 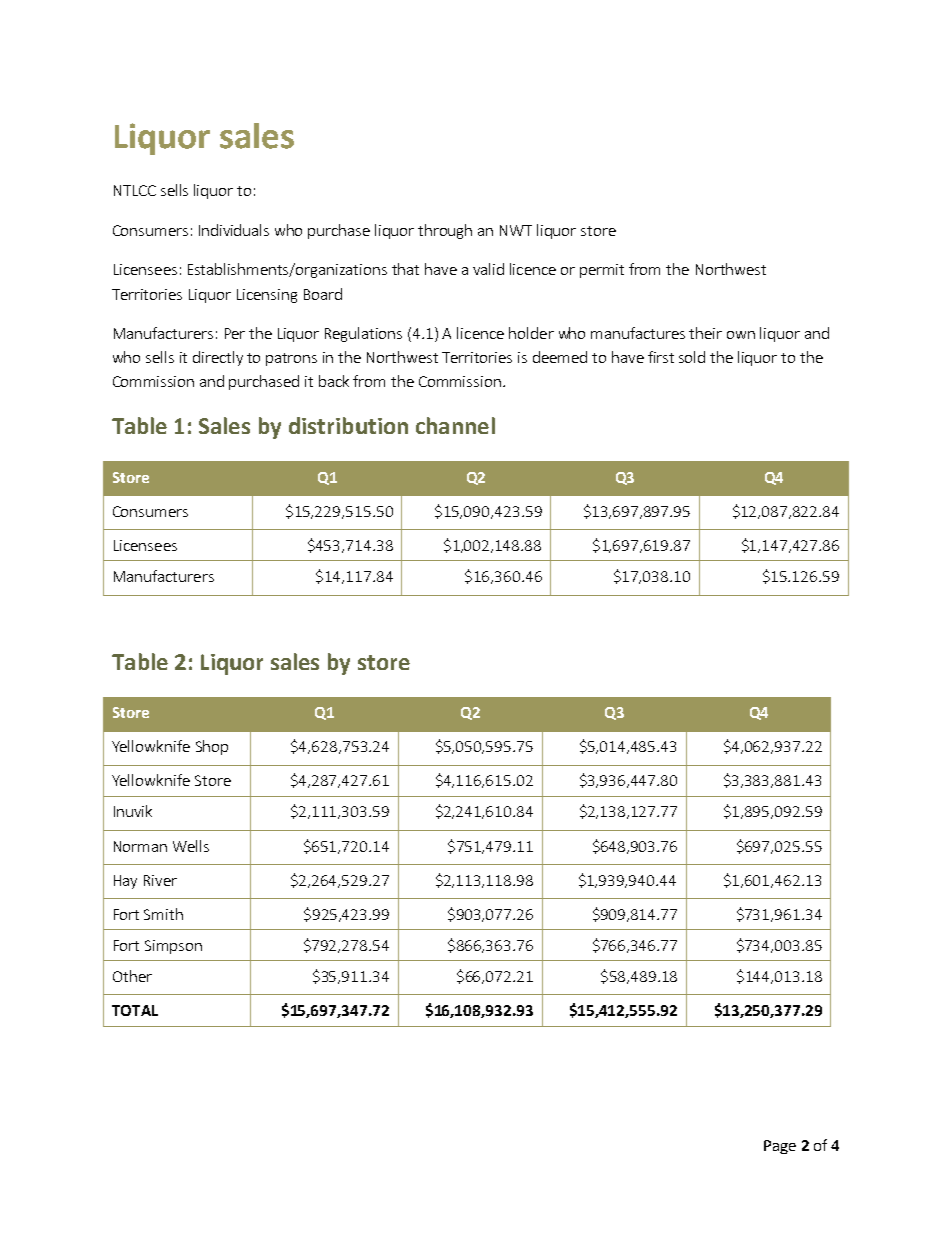 I want to click on Individuals, so click(x=234, y=230).
